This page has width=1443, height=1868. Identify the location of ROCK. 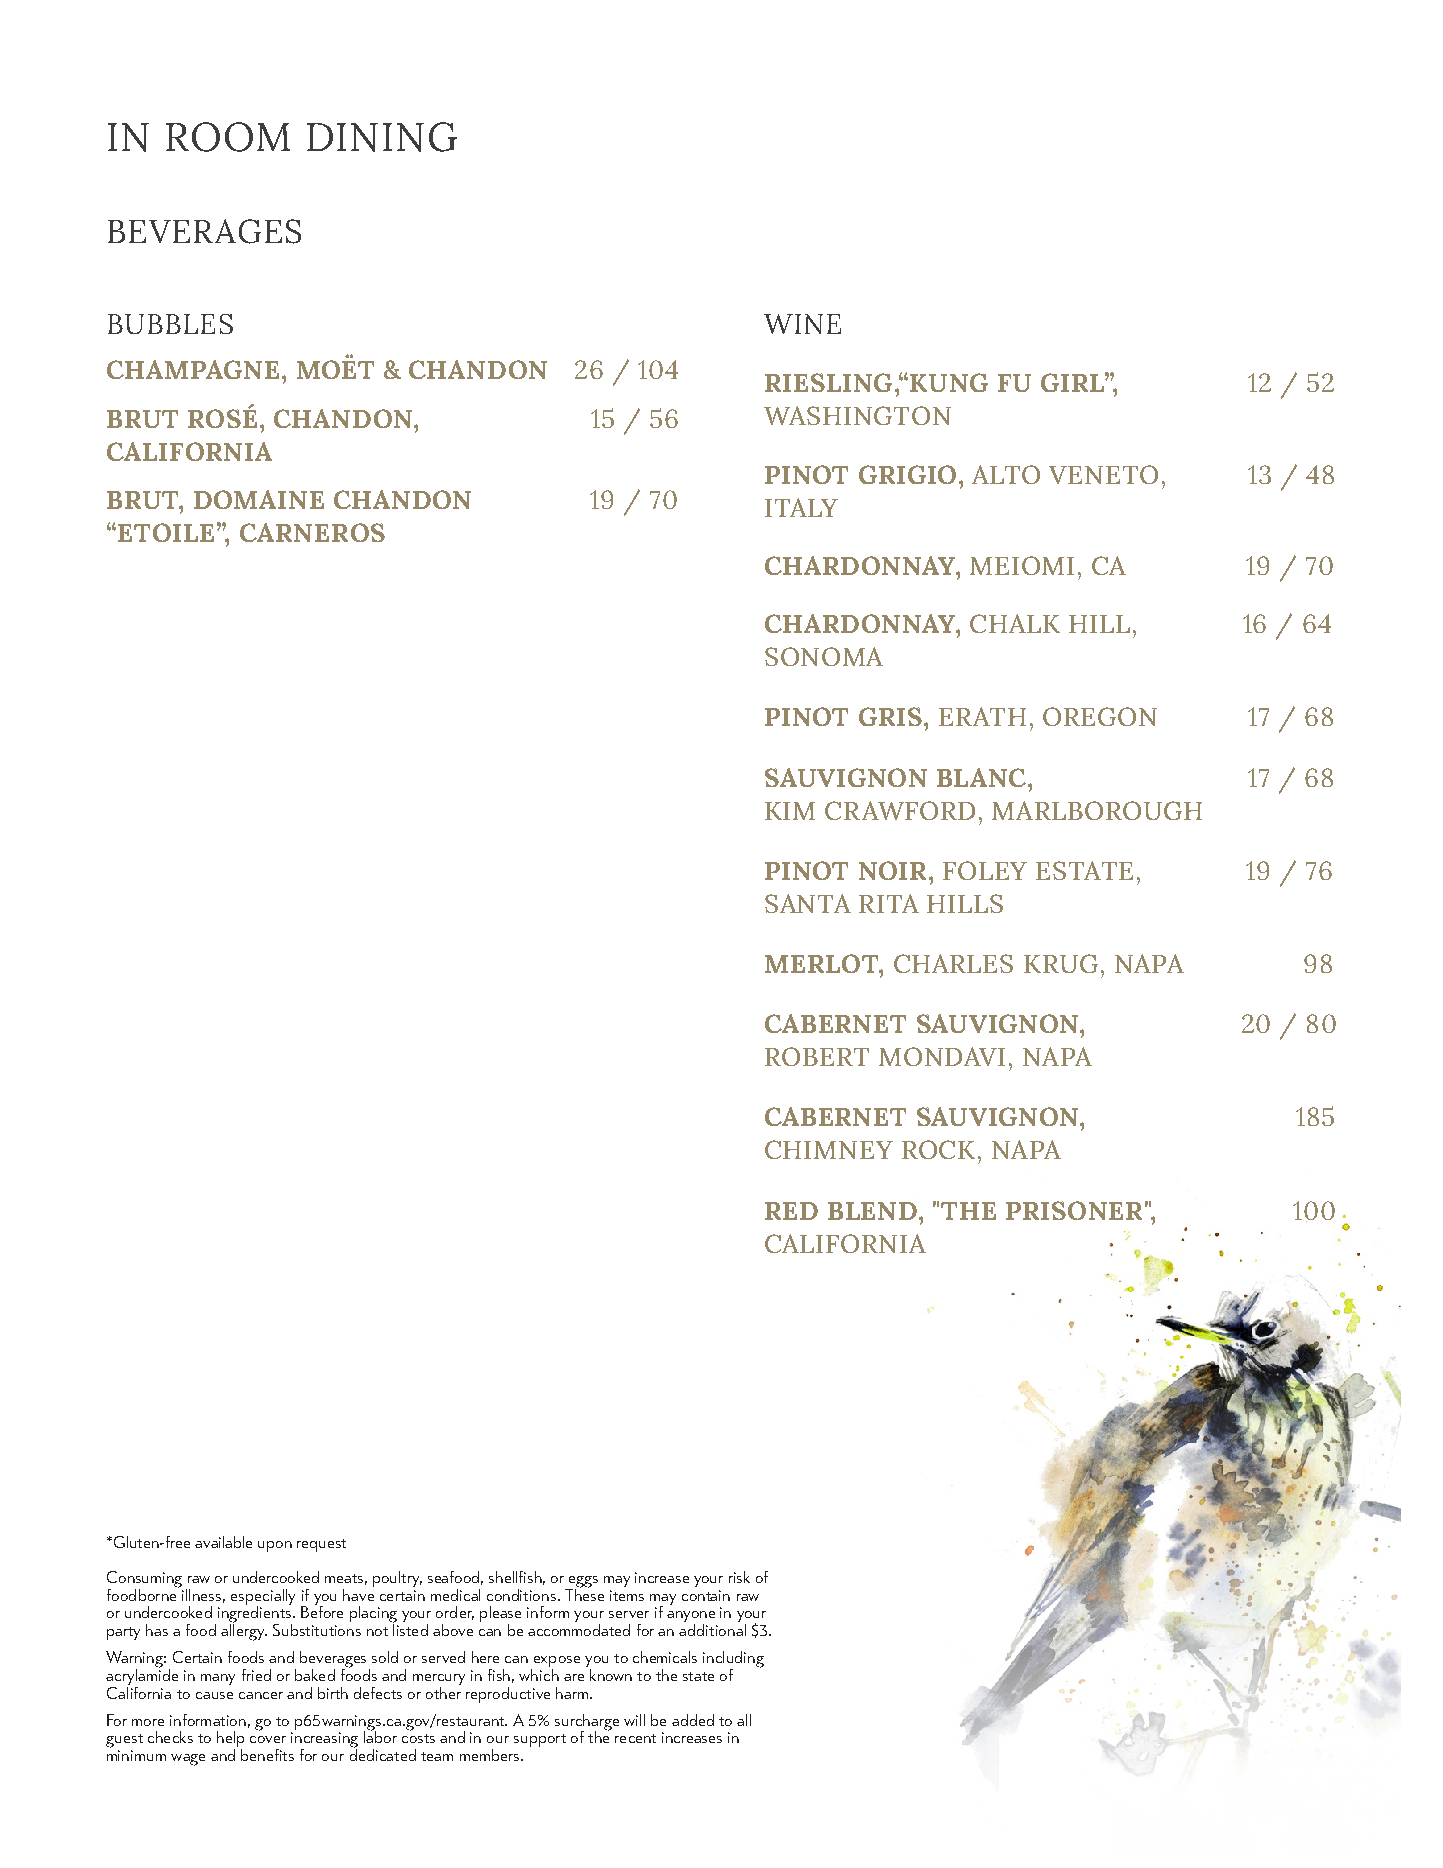
(938, 1149).
